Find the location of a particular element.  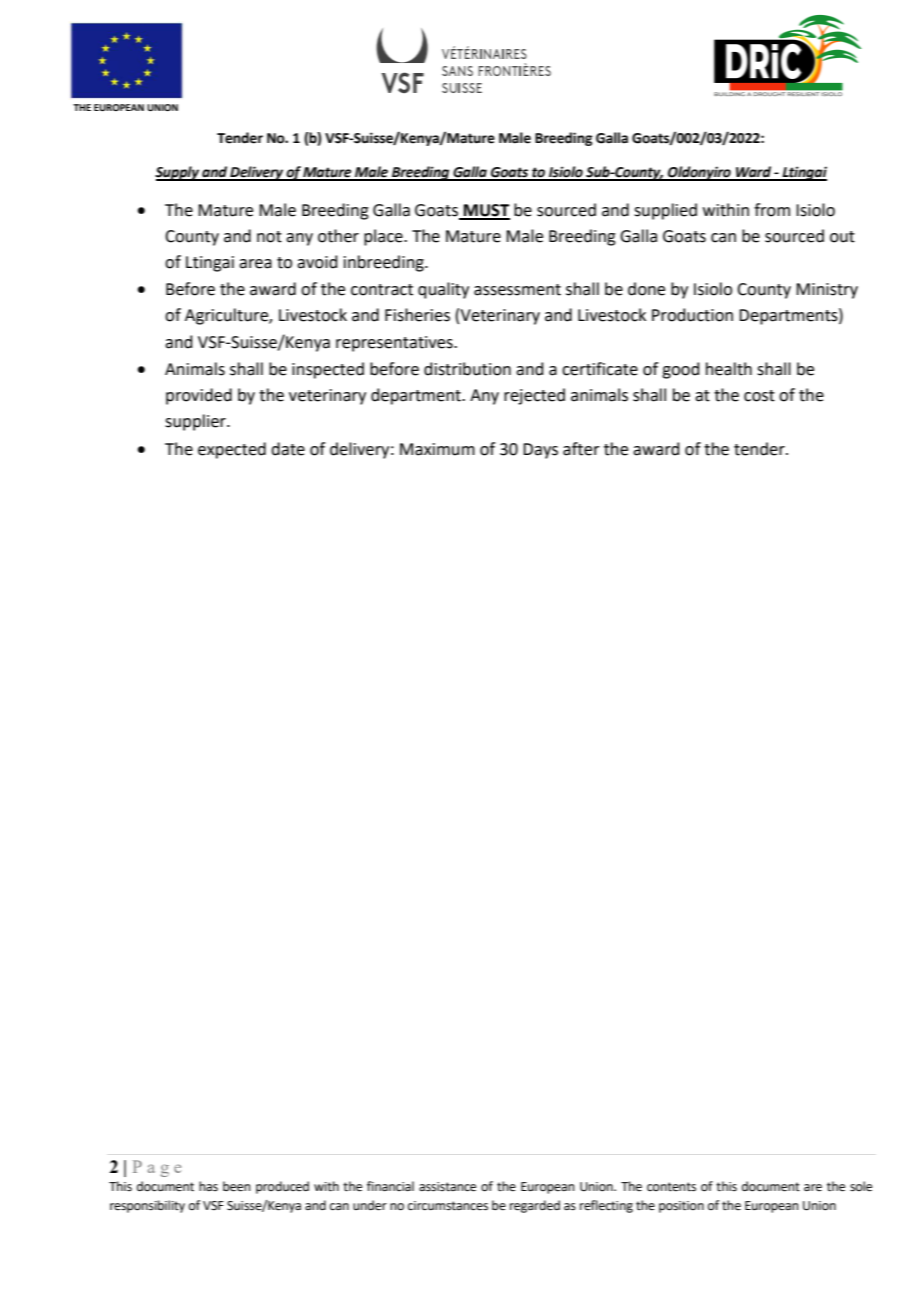

sole is located at coordinates (861, 1186).
